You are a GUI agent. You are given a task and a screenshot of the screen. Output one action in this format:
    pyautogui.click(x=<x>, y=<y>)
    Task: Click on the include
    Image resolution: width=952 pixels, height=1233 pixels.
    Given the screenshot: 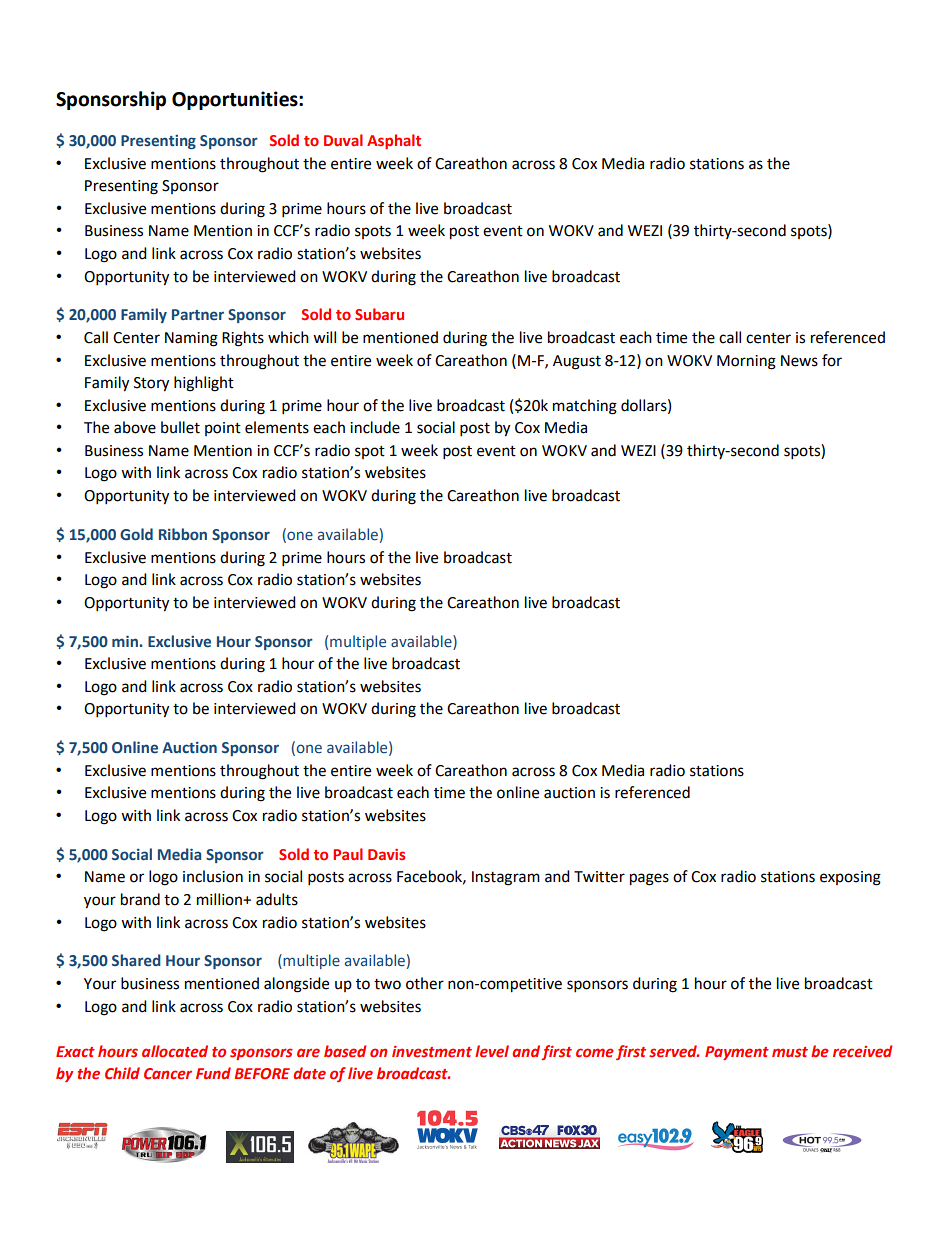 What is the action you would take?
    pyautogui.click(x=375, y=427)
